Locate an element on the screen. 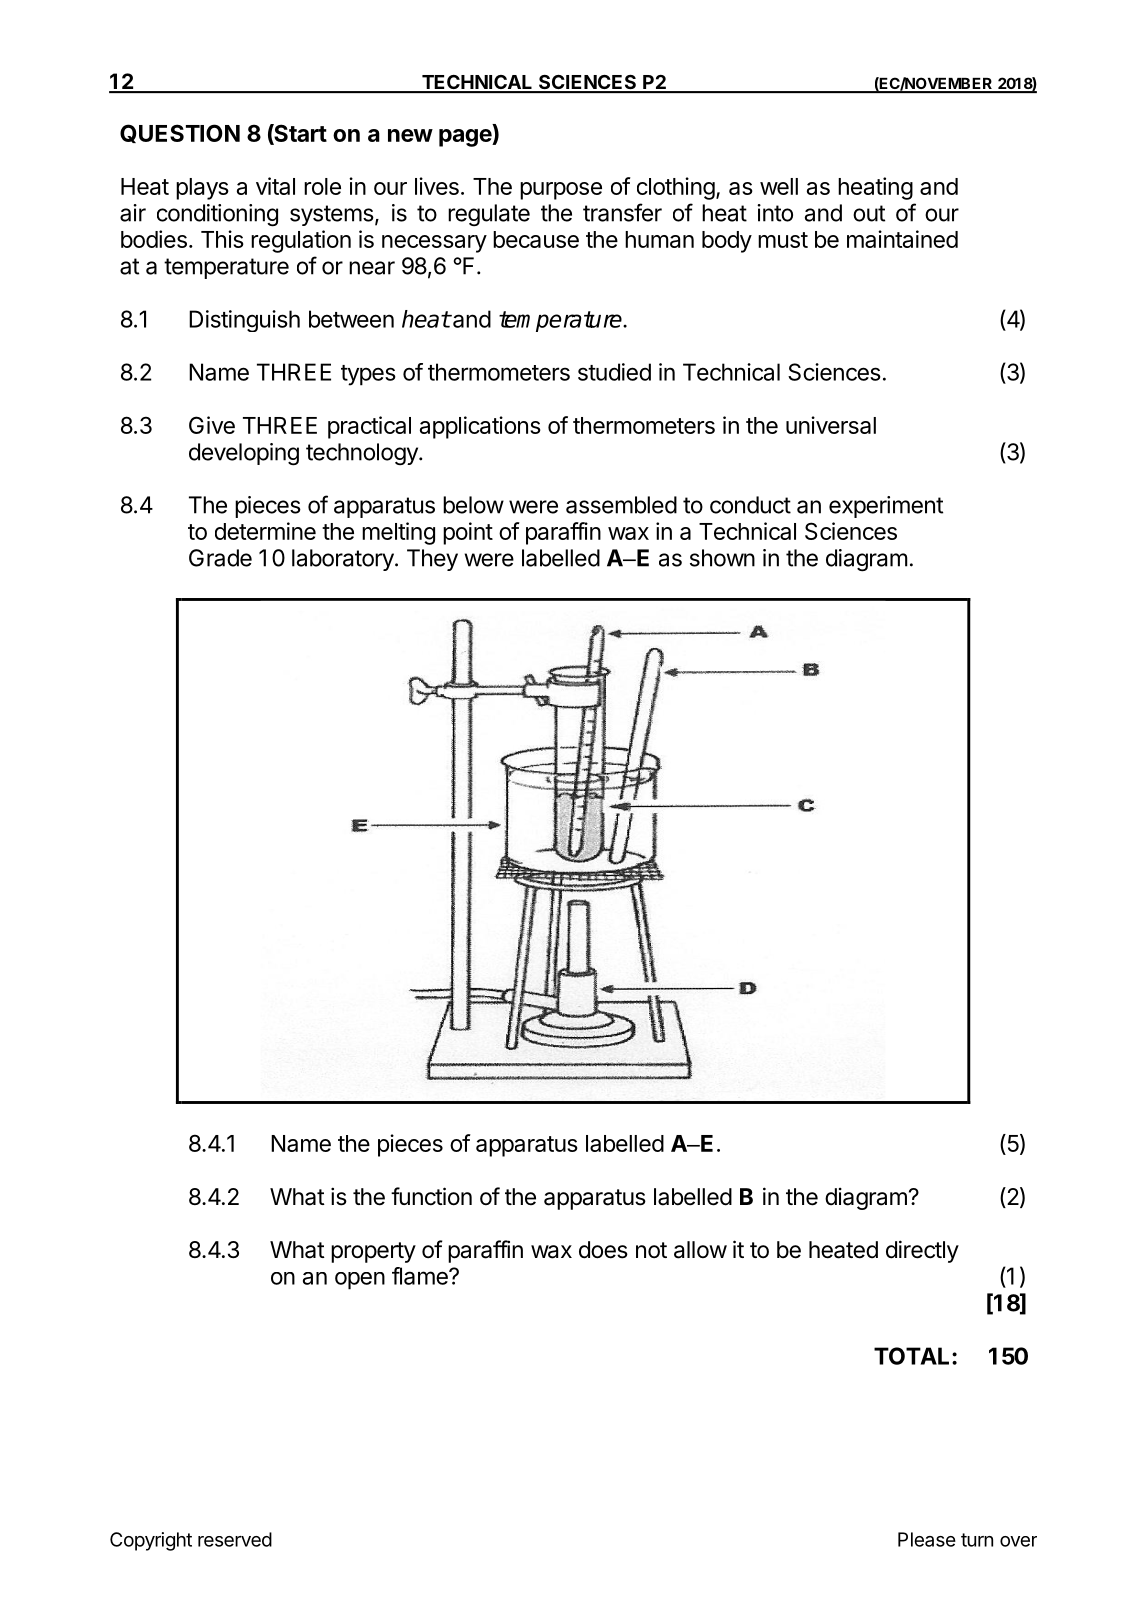 The image size is (1146, 1620). purpose is located at coordinates (561, 191).
